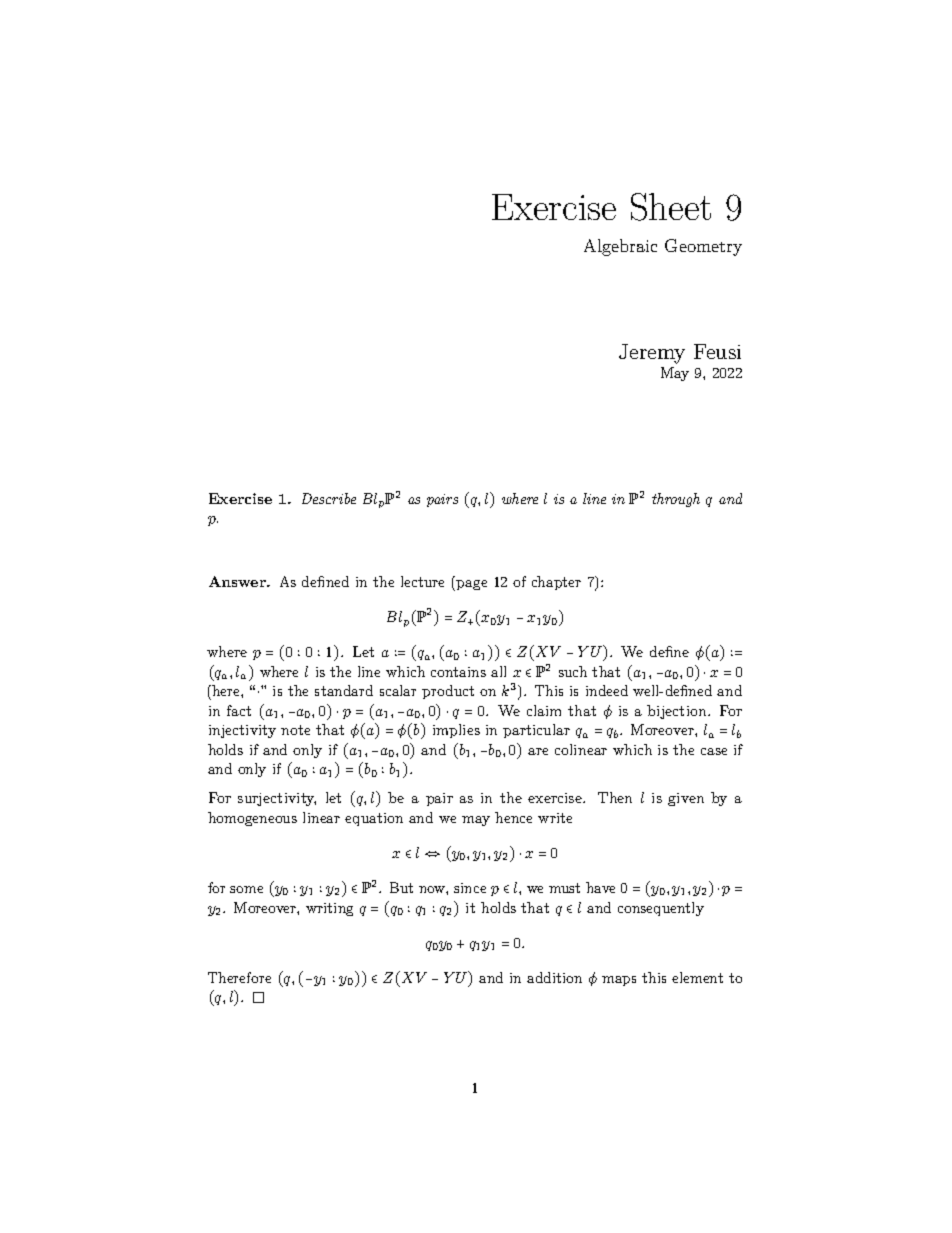 This page has width=952, height=1233. Describe the element at coordinates (456, 731) in the page. I see `implies` at that location.
